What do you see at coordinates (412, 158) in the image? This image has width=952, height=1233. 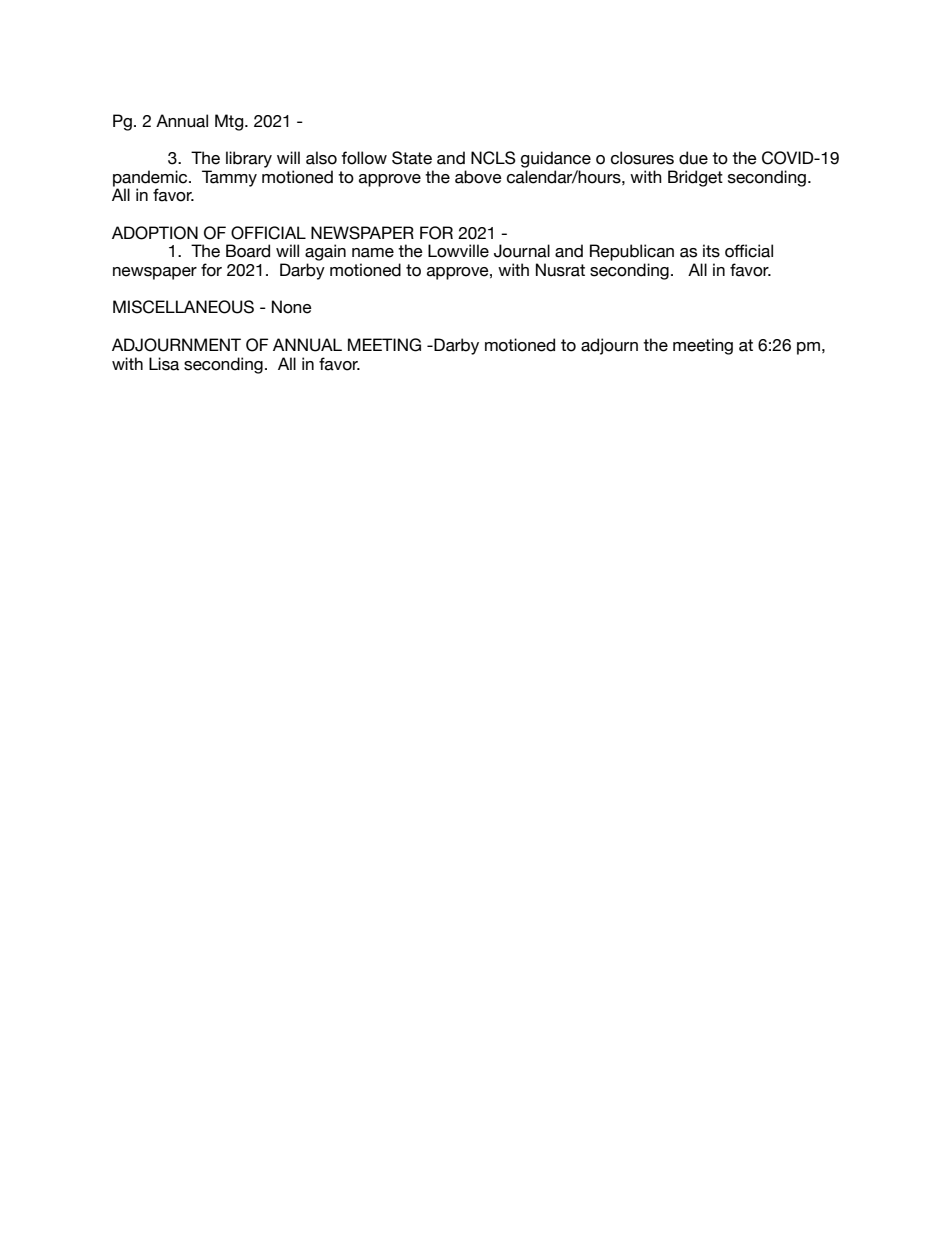 I see `State` at bounding box center [412, 158].
